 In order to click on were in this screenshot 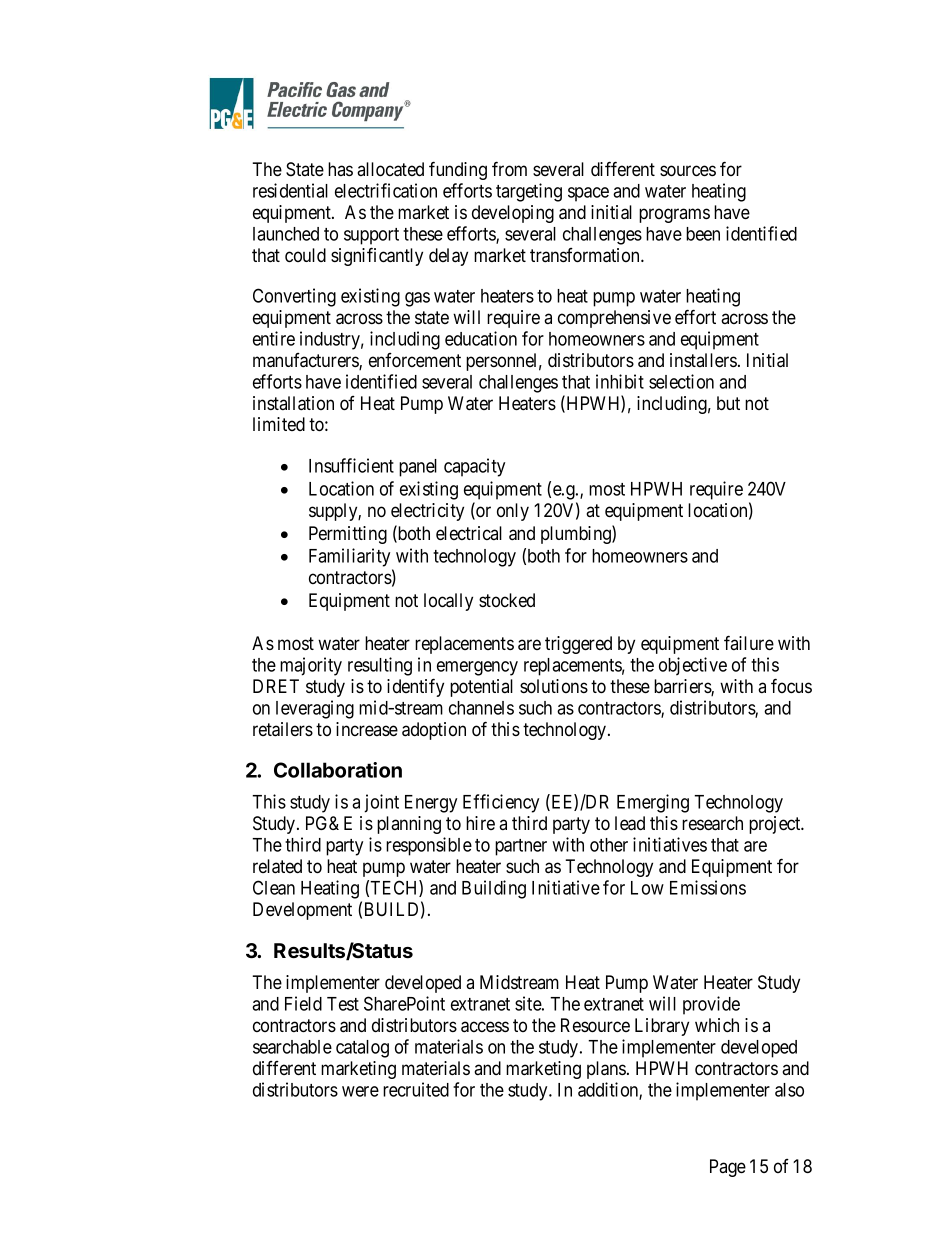, I will do `click(360, 1091)`.
